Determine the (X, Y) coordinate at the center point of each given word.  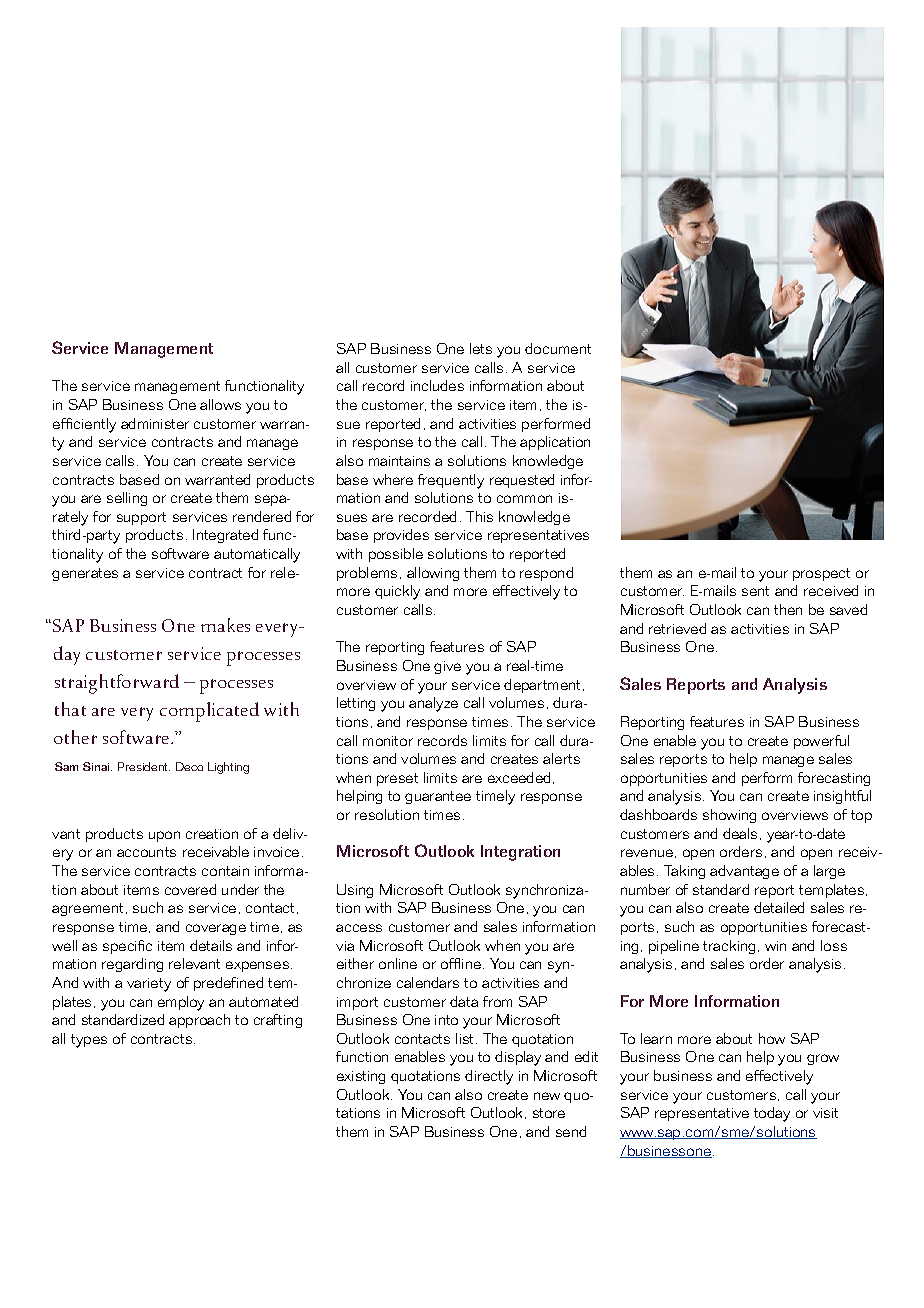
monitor (388, 741)
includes (437, 385)
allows (220, 404)
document (558, 348)
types (89, 1041)
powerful (821, 742)
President (144, 766)
